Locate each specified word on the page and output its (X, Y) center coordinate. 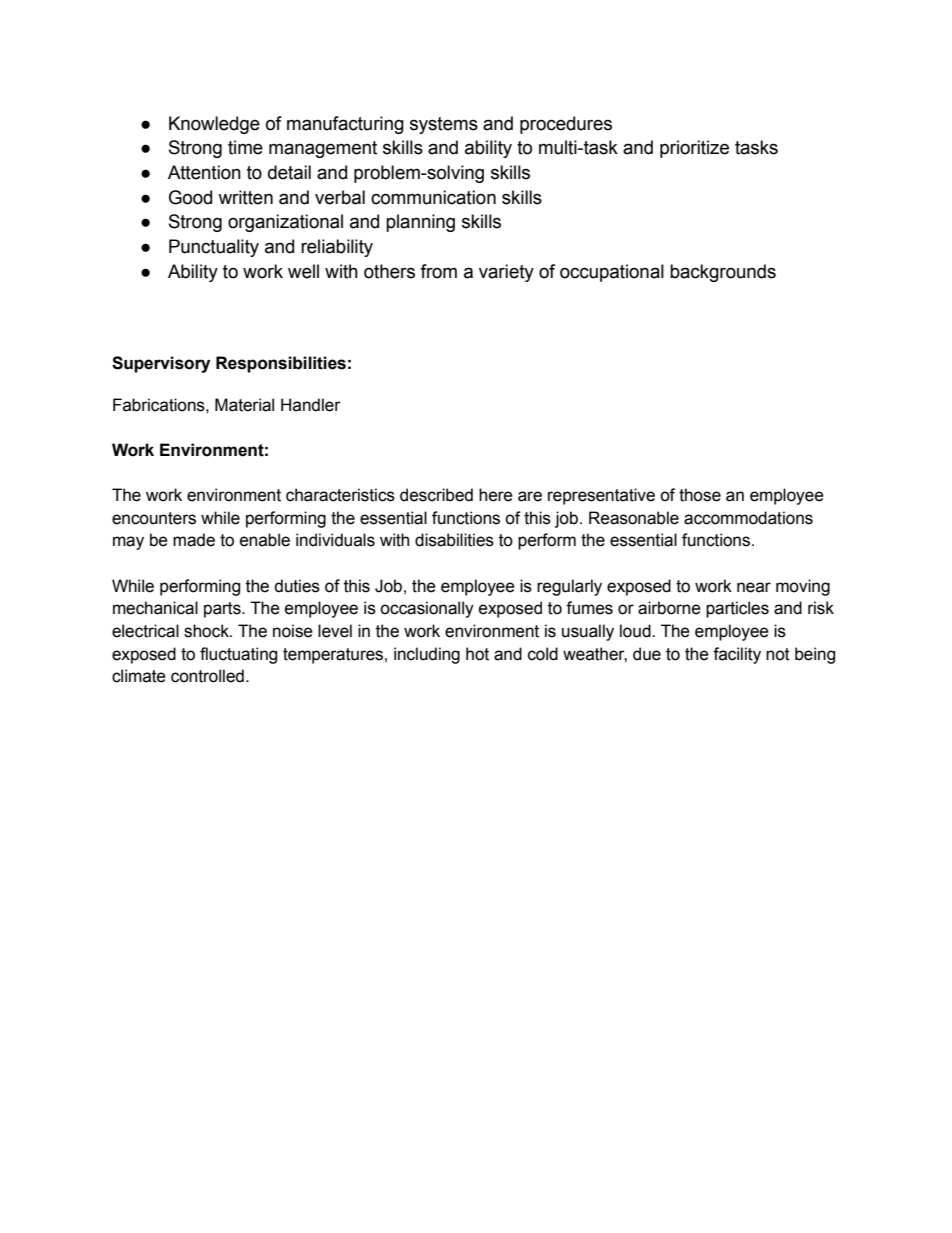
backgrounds (723, 273)
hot (477, 654)
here (496, 495)
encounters (154, 518)
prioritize (694, 149)
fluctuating (238, 655)
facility (737, 655)
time (245, 147)
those (700, 495)
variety (506, 273)
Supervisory (161, 364)
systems (444, 125)
